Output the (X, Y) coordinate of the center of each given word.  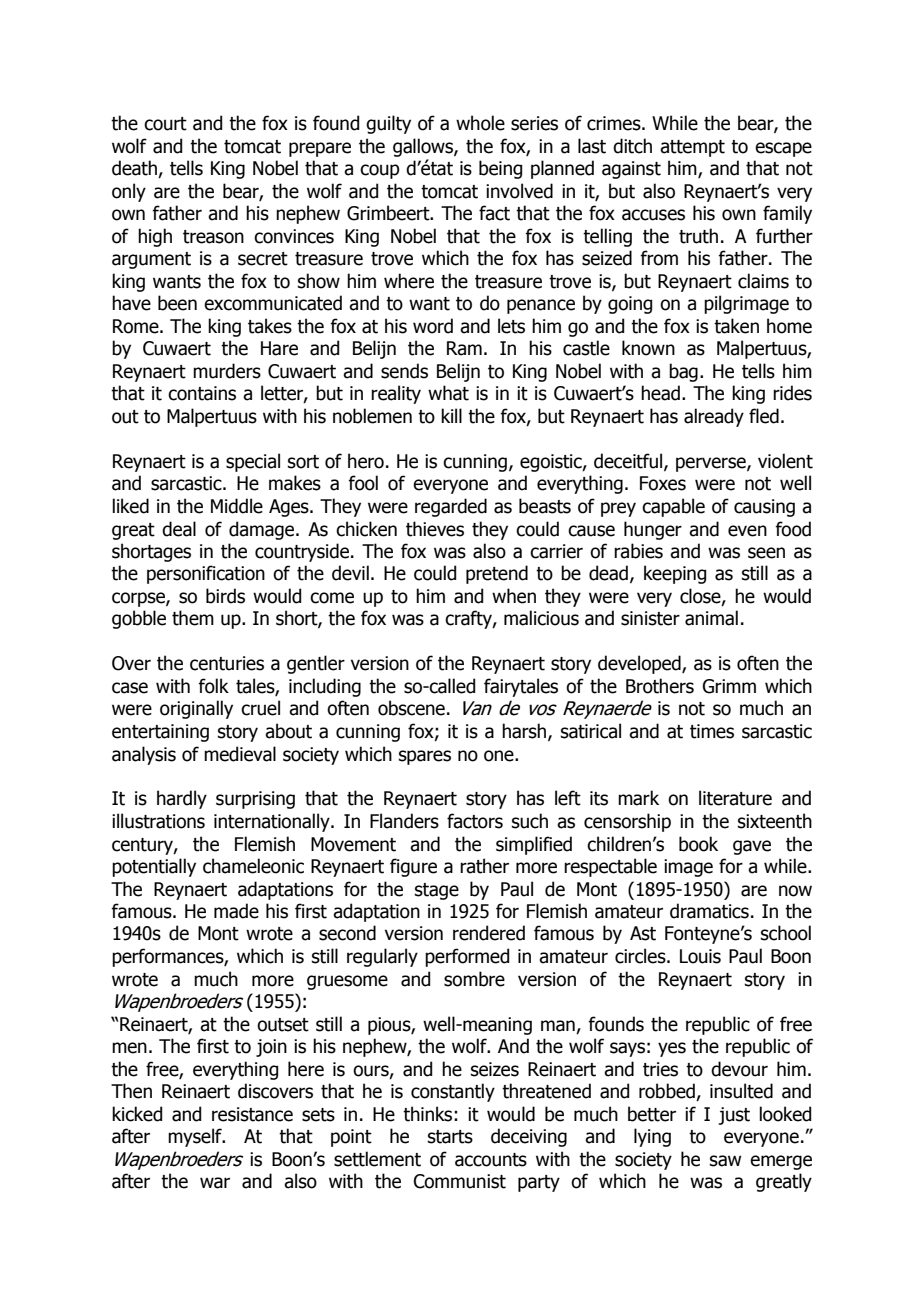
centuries (227, 663)
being (500, 169)
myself (196, 1137)
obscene (411, 708)
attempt (692, 148)
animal (711, 618)
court (165, 124)
